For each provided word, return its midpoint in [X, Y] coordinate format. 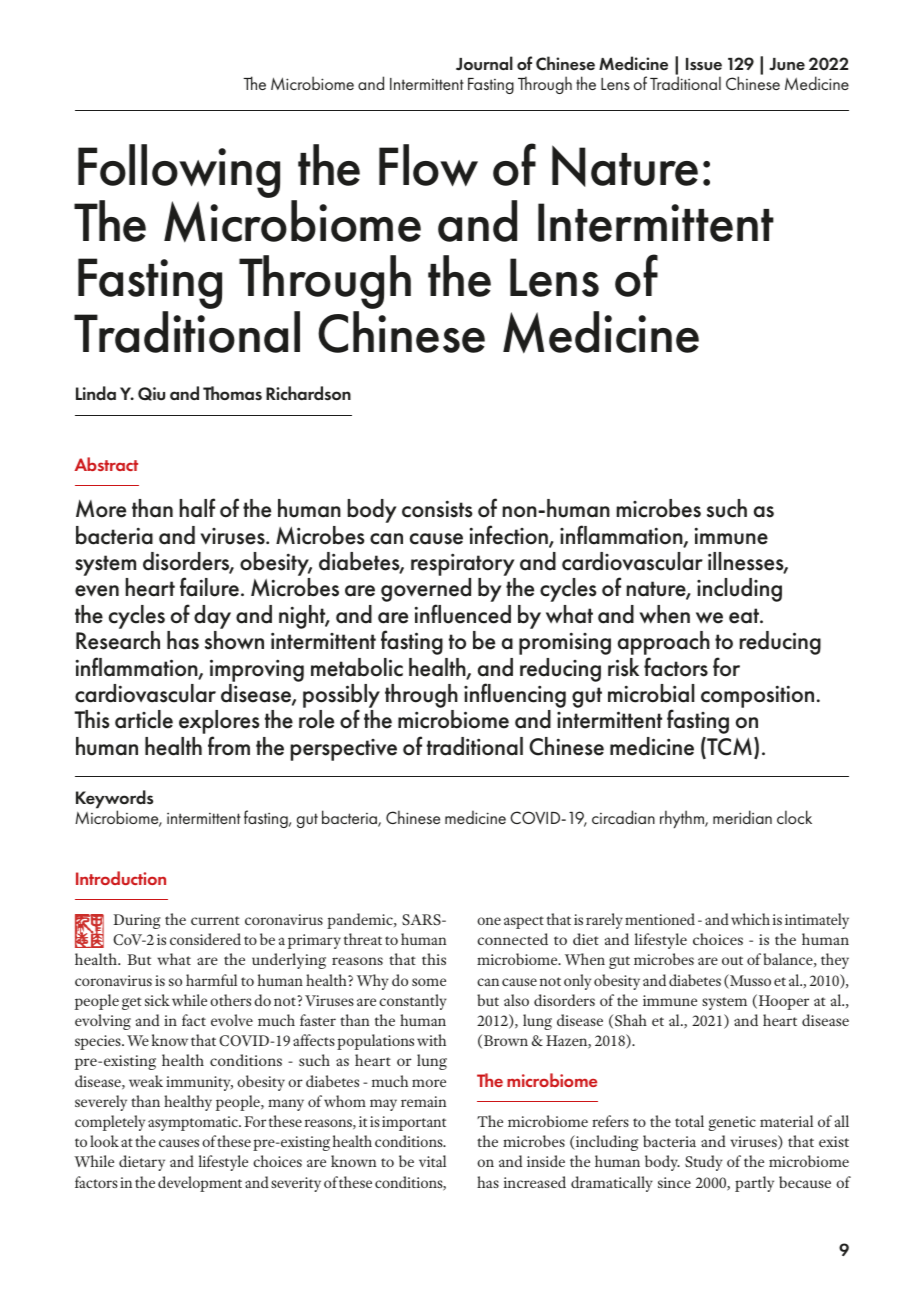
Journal [484, 63]
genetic [732, 1123]
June [787, 64]
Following [179, 171]
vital [432, 1161]
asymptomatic [194, 1123]
